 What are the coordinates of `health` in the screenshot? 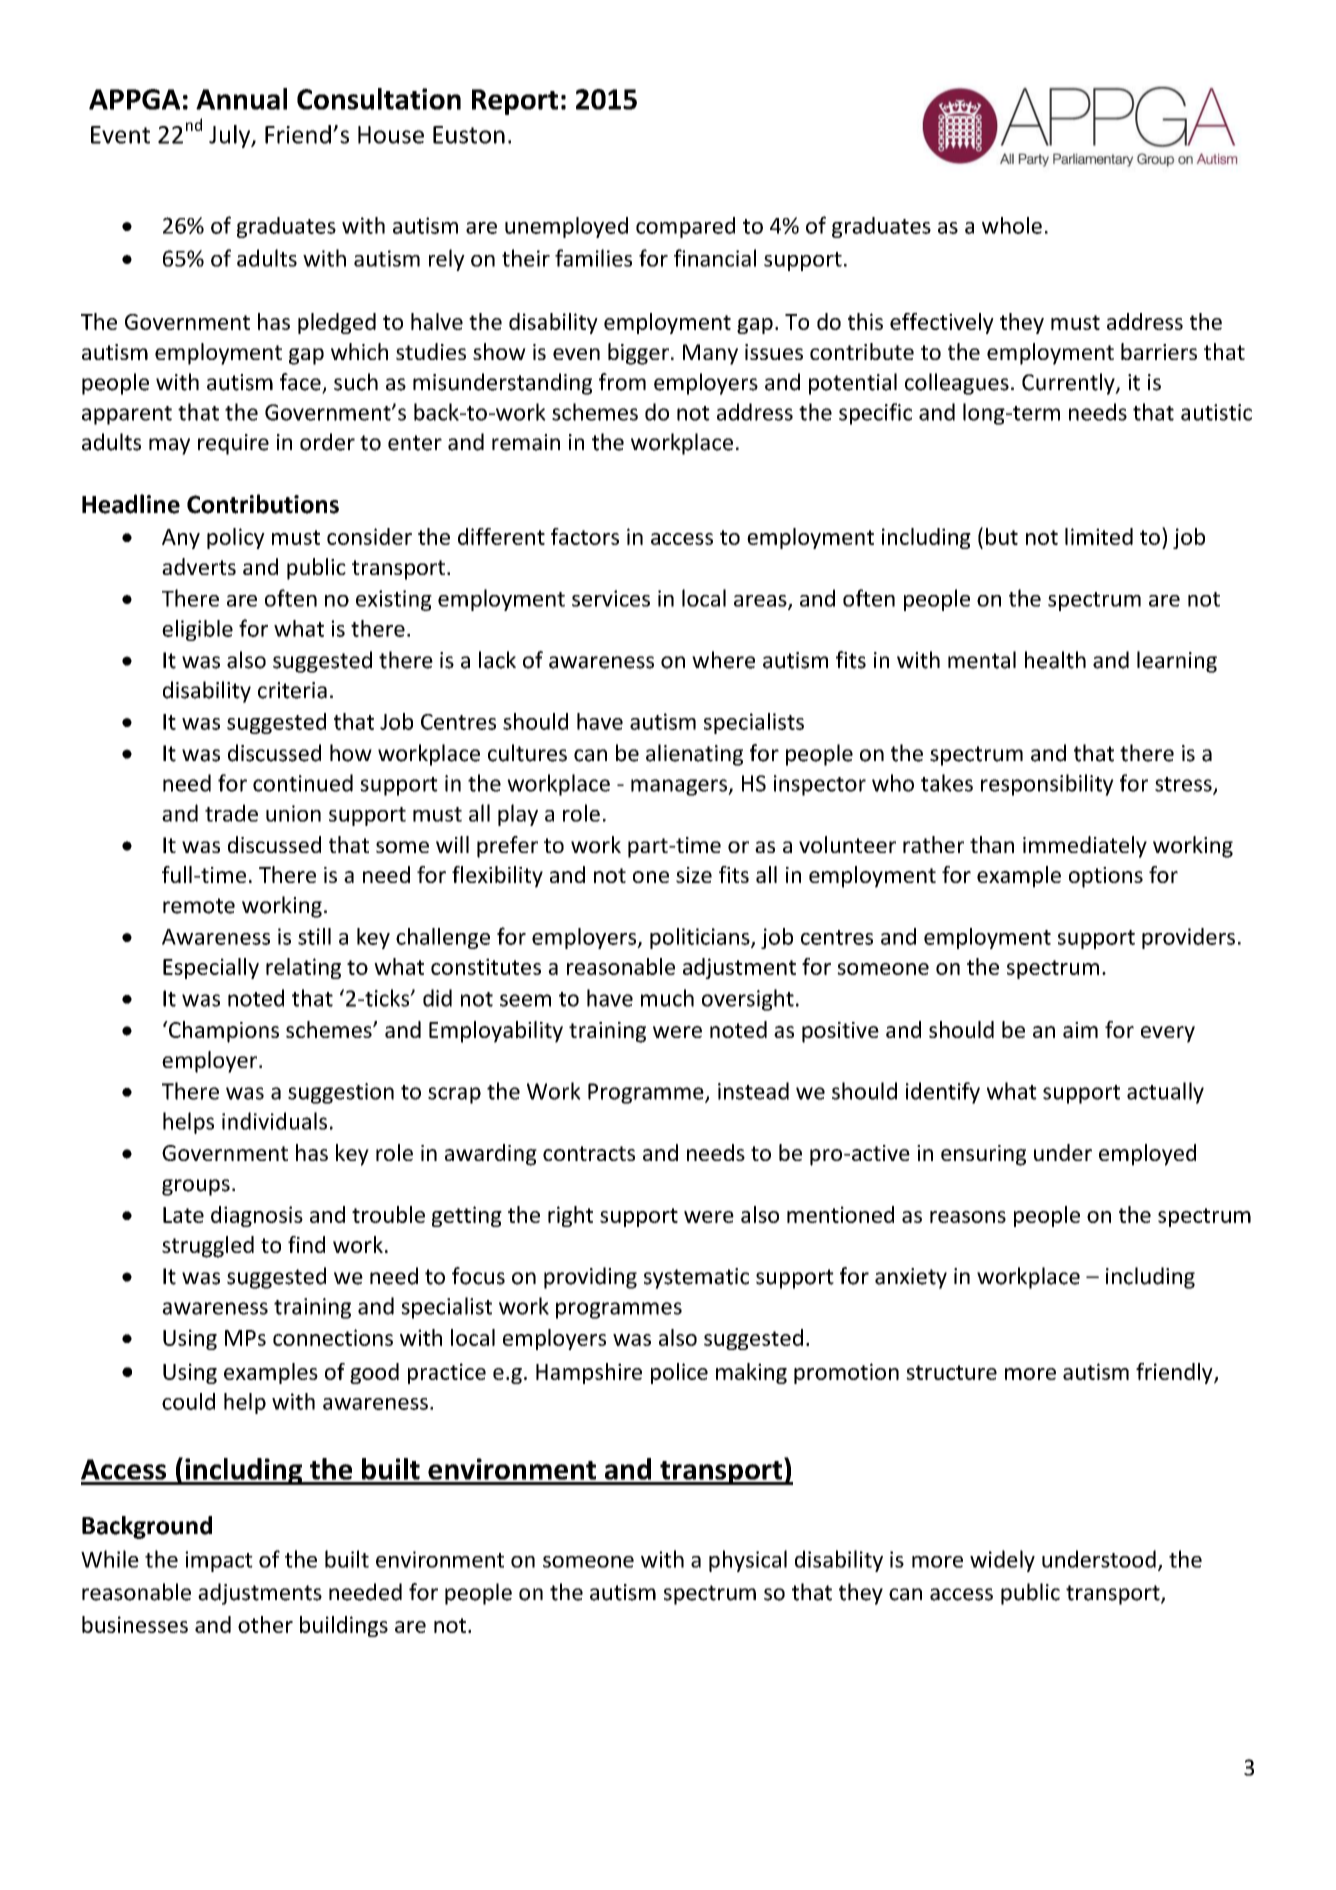 It's located at (1055, 660).
